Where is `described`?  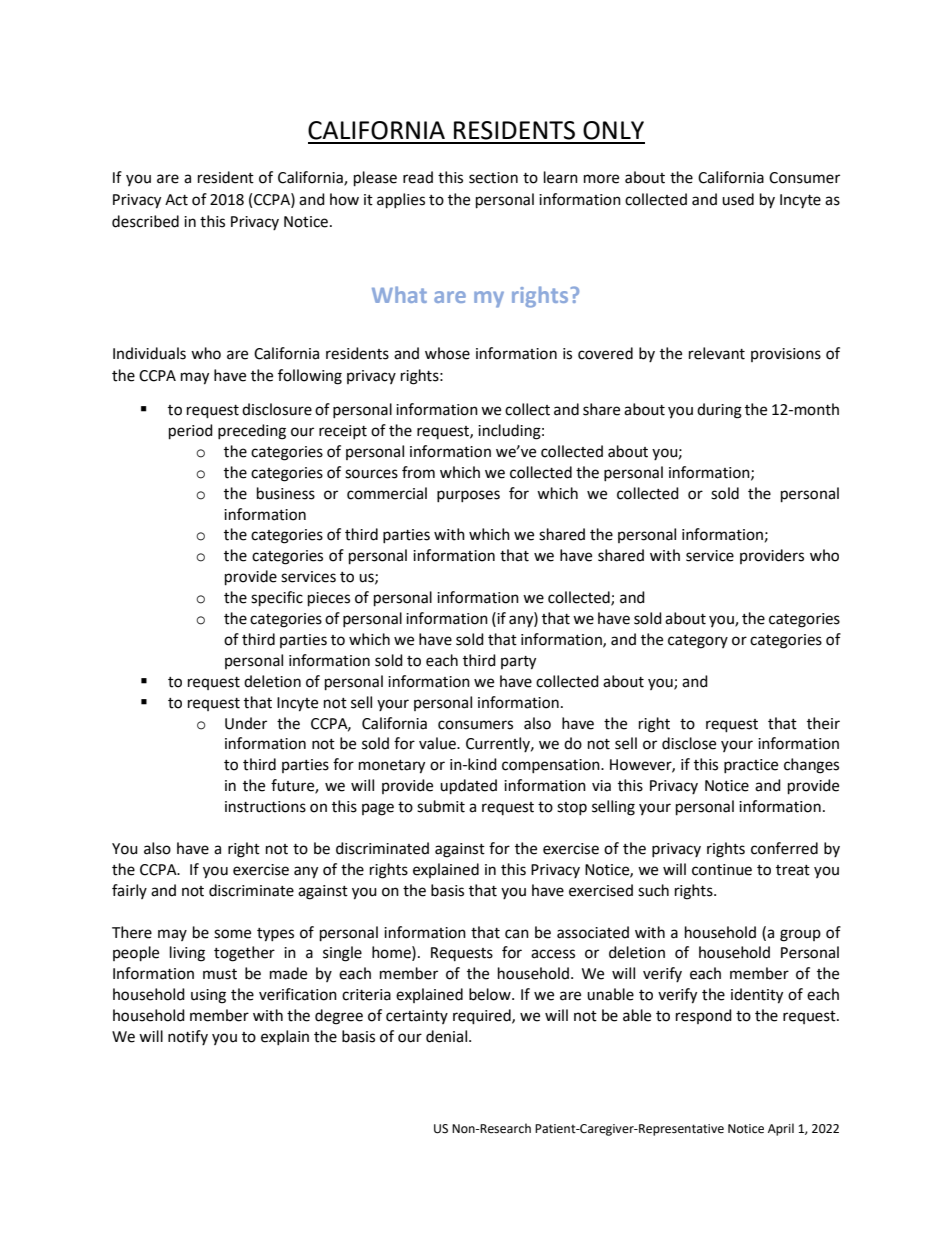 described is located at coordinates (145, 221).
